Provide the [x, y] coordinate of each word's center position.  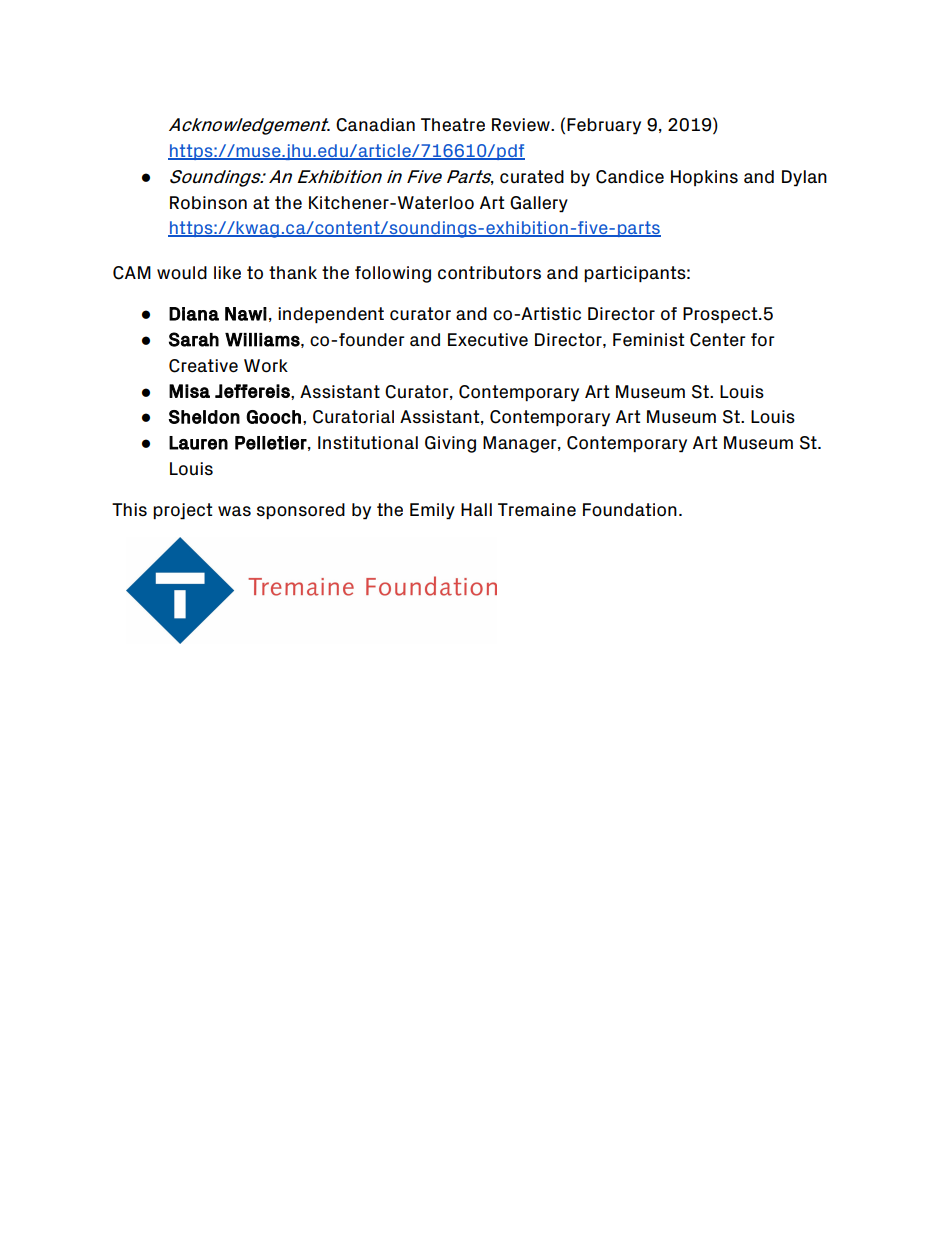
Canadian [375, 125]
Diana [194, 314]
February [604, 126]
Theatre [453, 125]
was [234, 511]
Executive [488, 340]
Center [718, 340]
